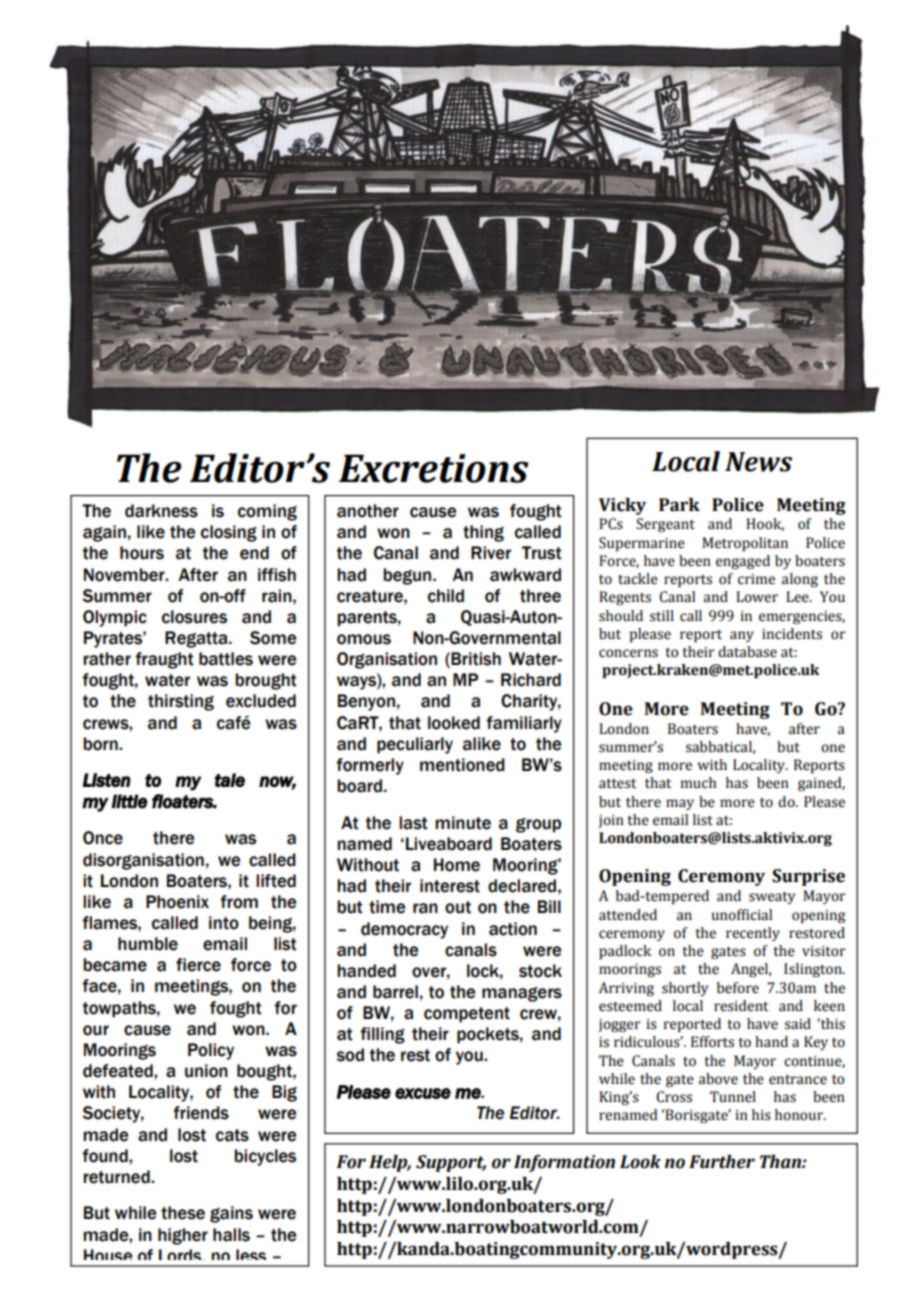  Describe the element at coordinates (161, 511) in the screenshot. I see `darkness` at that location.
